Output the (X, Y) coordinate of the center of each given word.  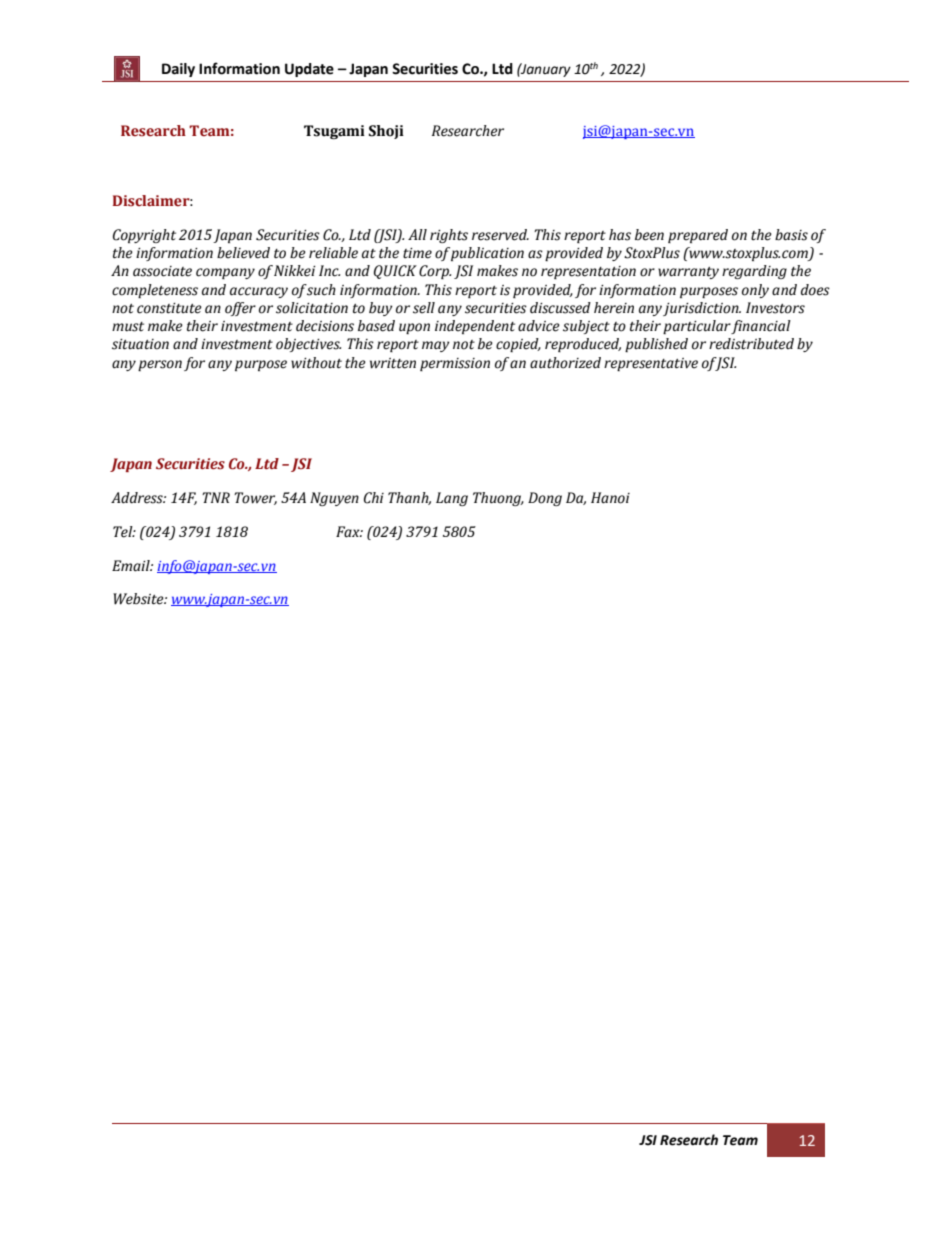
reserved (500, 235)
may (436, 346)
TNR (216, 497)
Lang (452, 499)
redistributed (751, 344)
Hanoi (610, 498)
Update (309, 70)
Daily (178, 70)
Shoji (386, 132)
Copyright (144, 236)
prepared (698, 236)
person (160, 365)
